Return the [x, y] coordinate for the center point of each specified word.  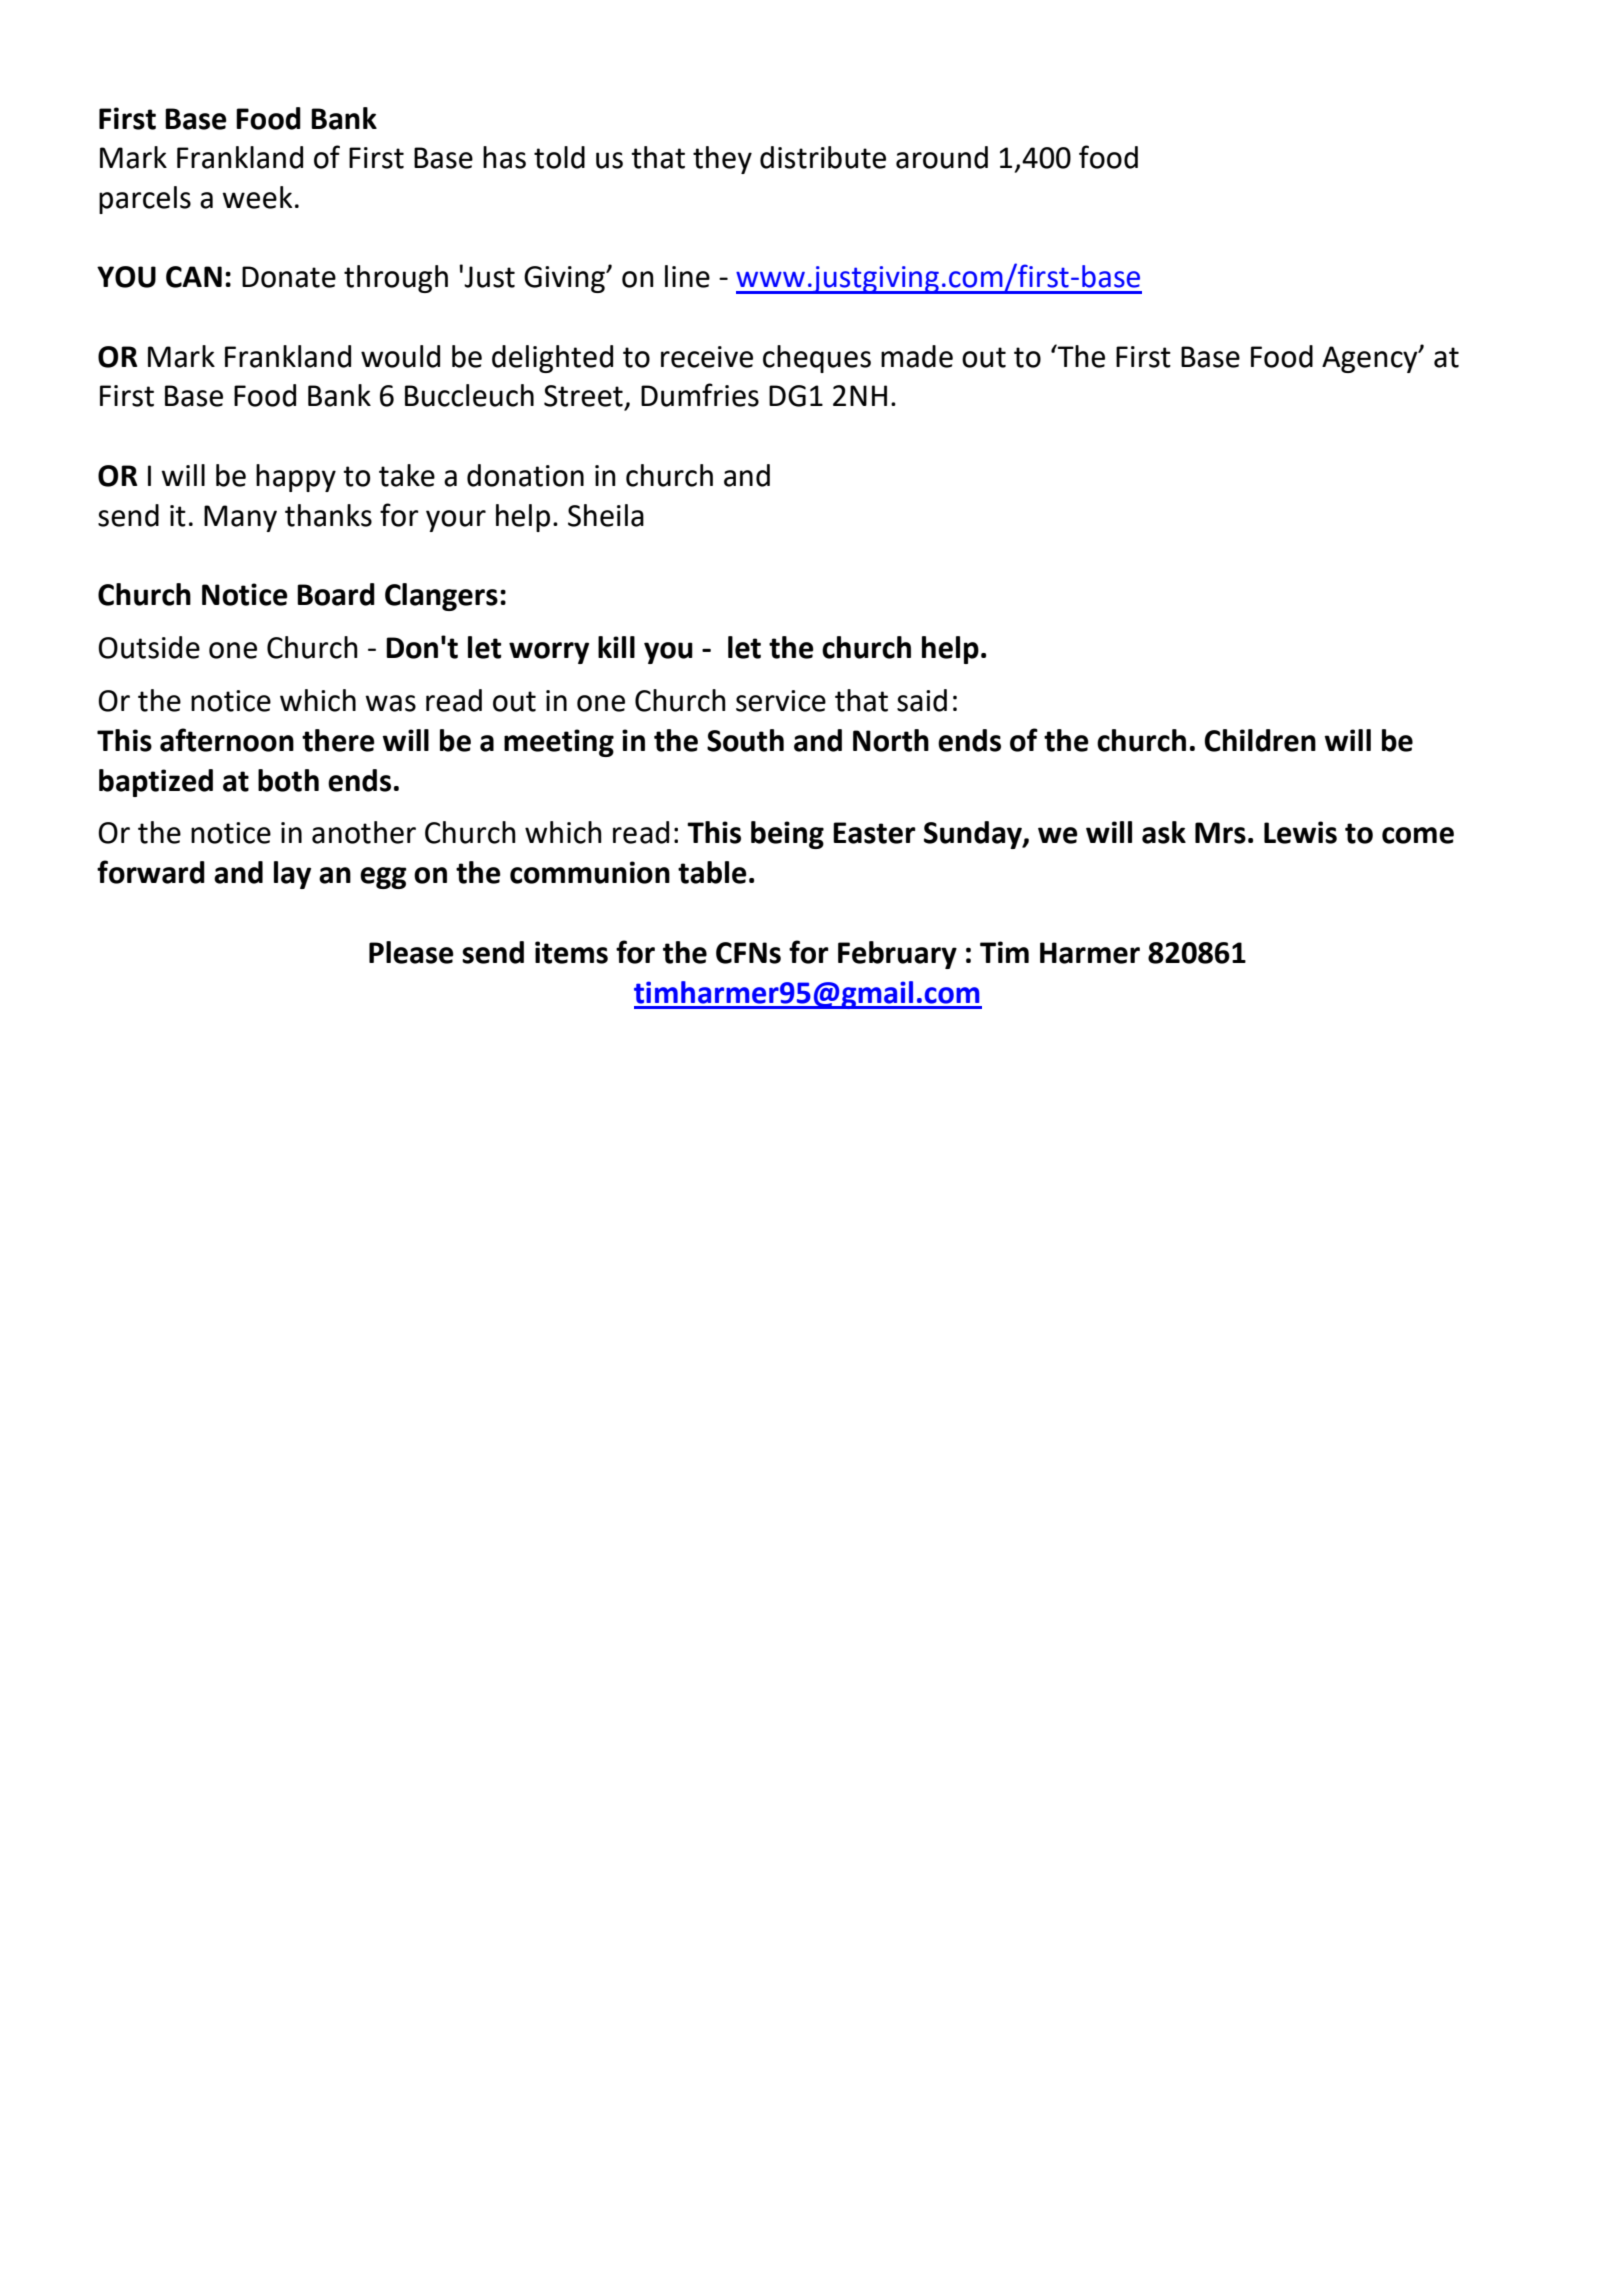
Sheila [606, 515]
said [922, 700]
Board [336, 594]
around [942, 157]
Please [411, 952]
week [257, 197]
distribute [823, 157]
